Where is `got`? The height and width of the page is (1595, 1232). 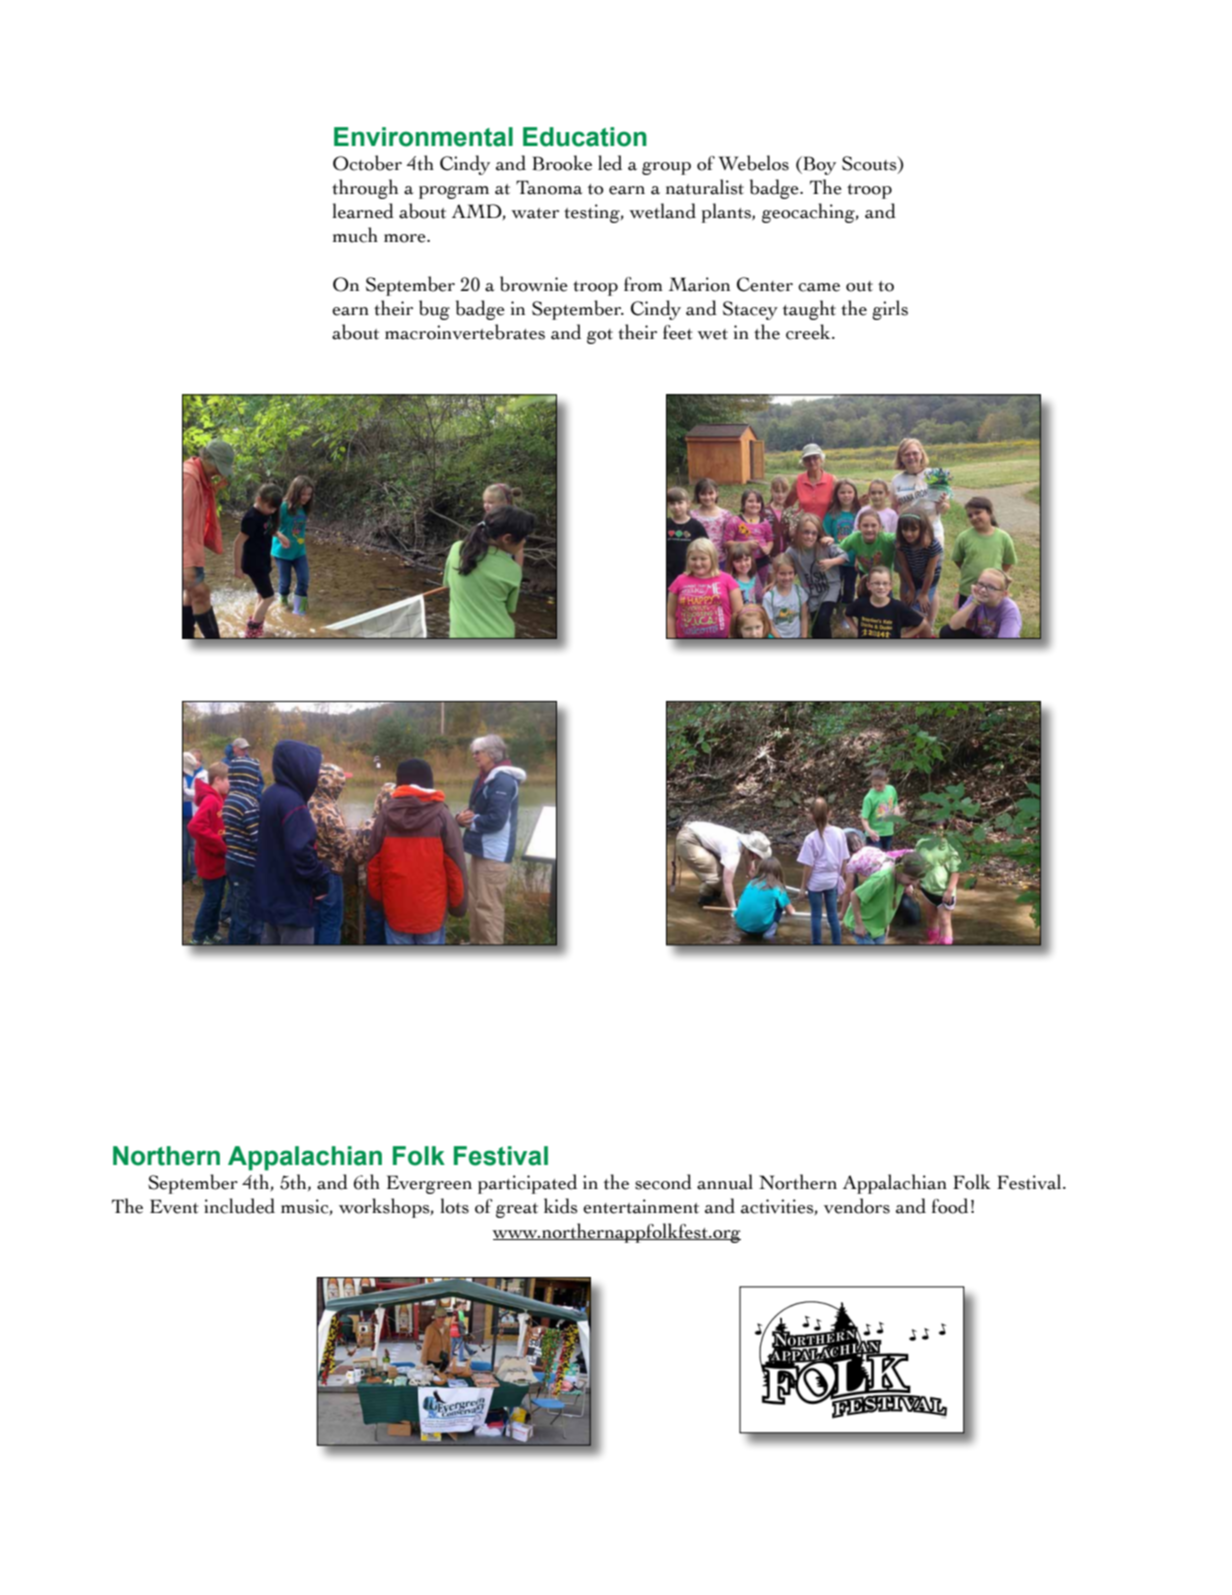 got is located at coordinates (600, 336).
